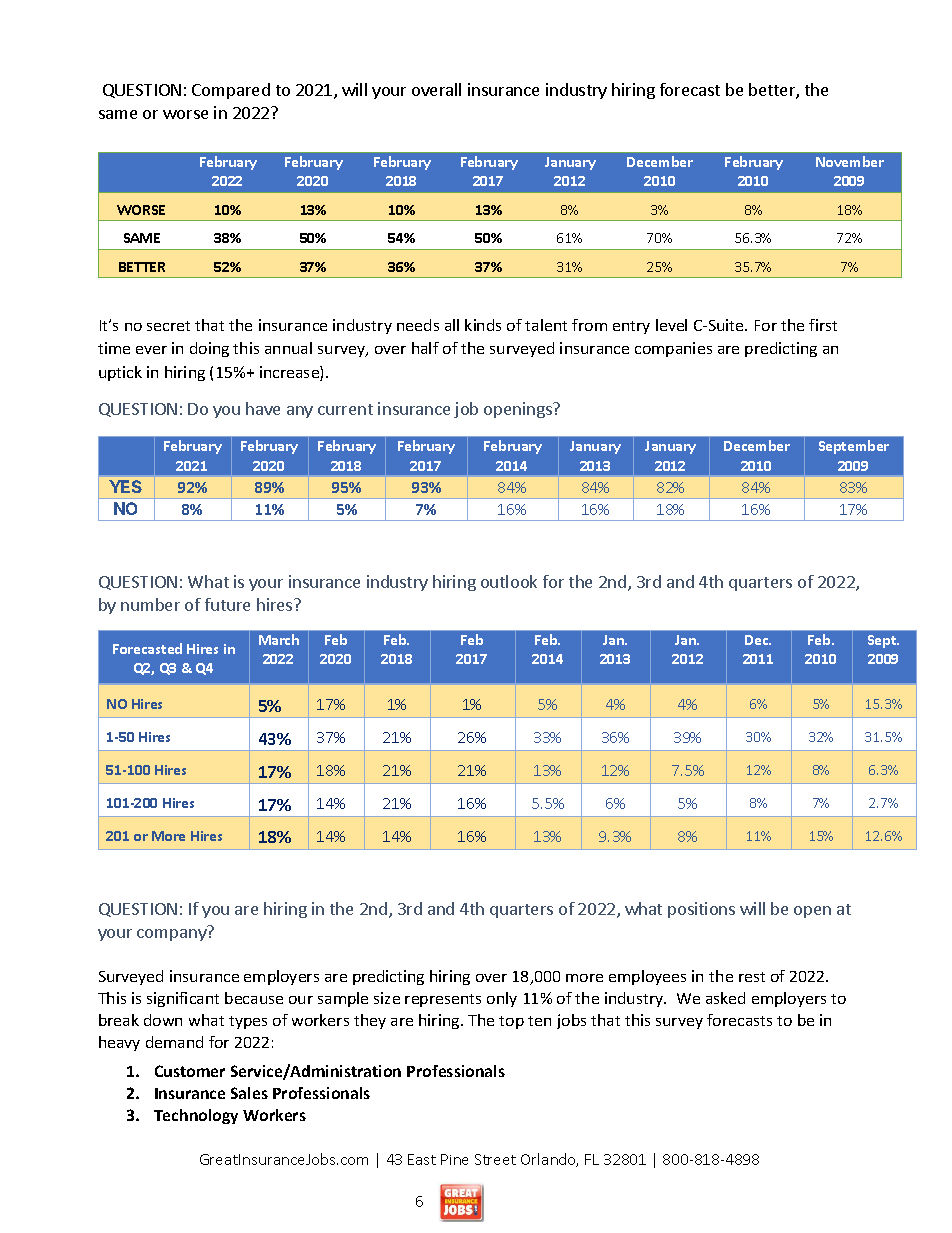 This screenshot has width=952, height=1233. What do you see at coordinates (196, 1116) in the screenshot?
I see `Technology` at bounding box center [196, 1116].
